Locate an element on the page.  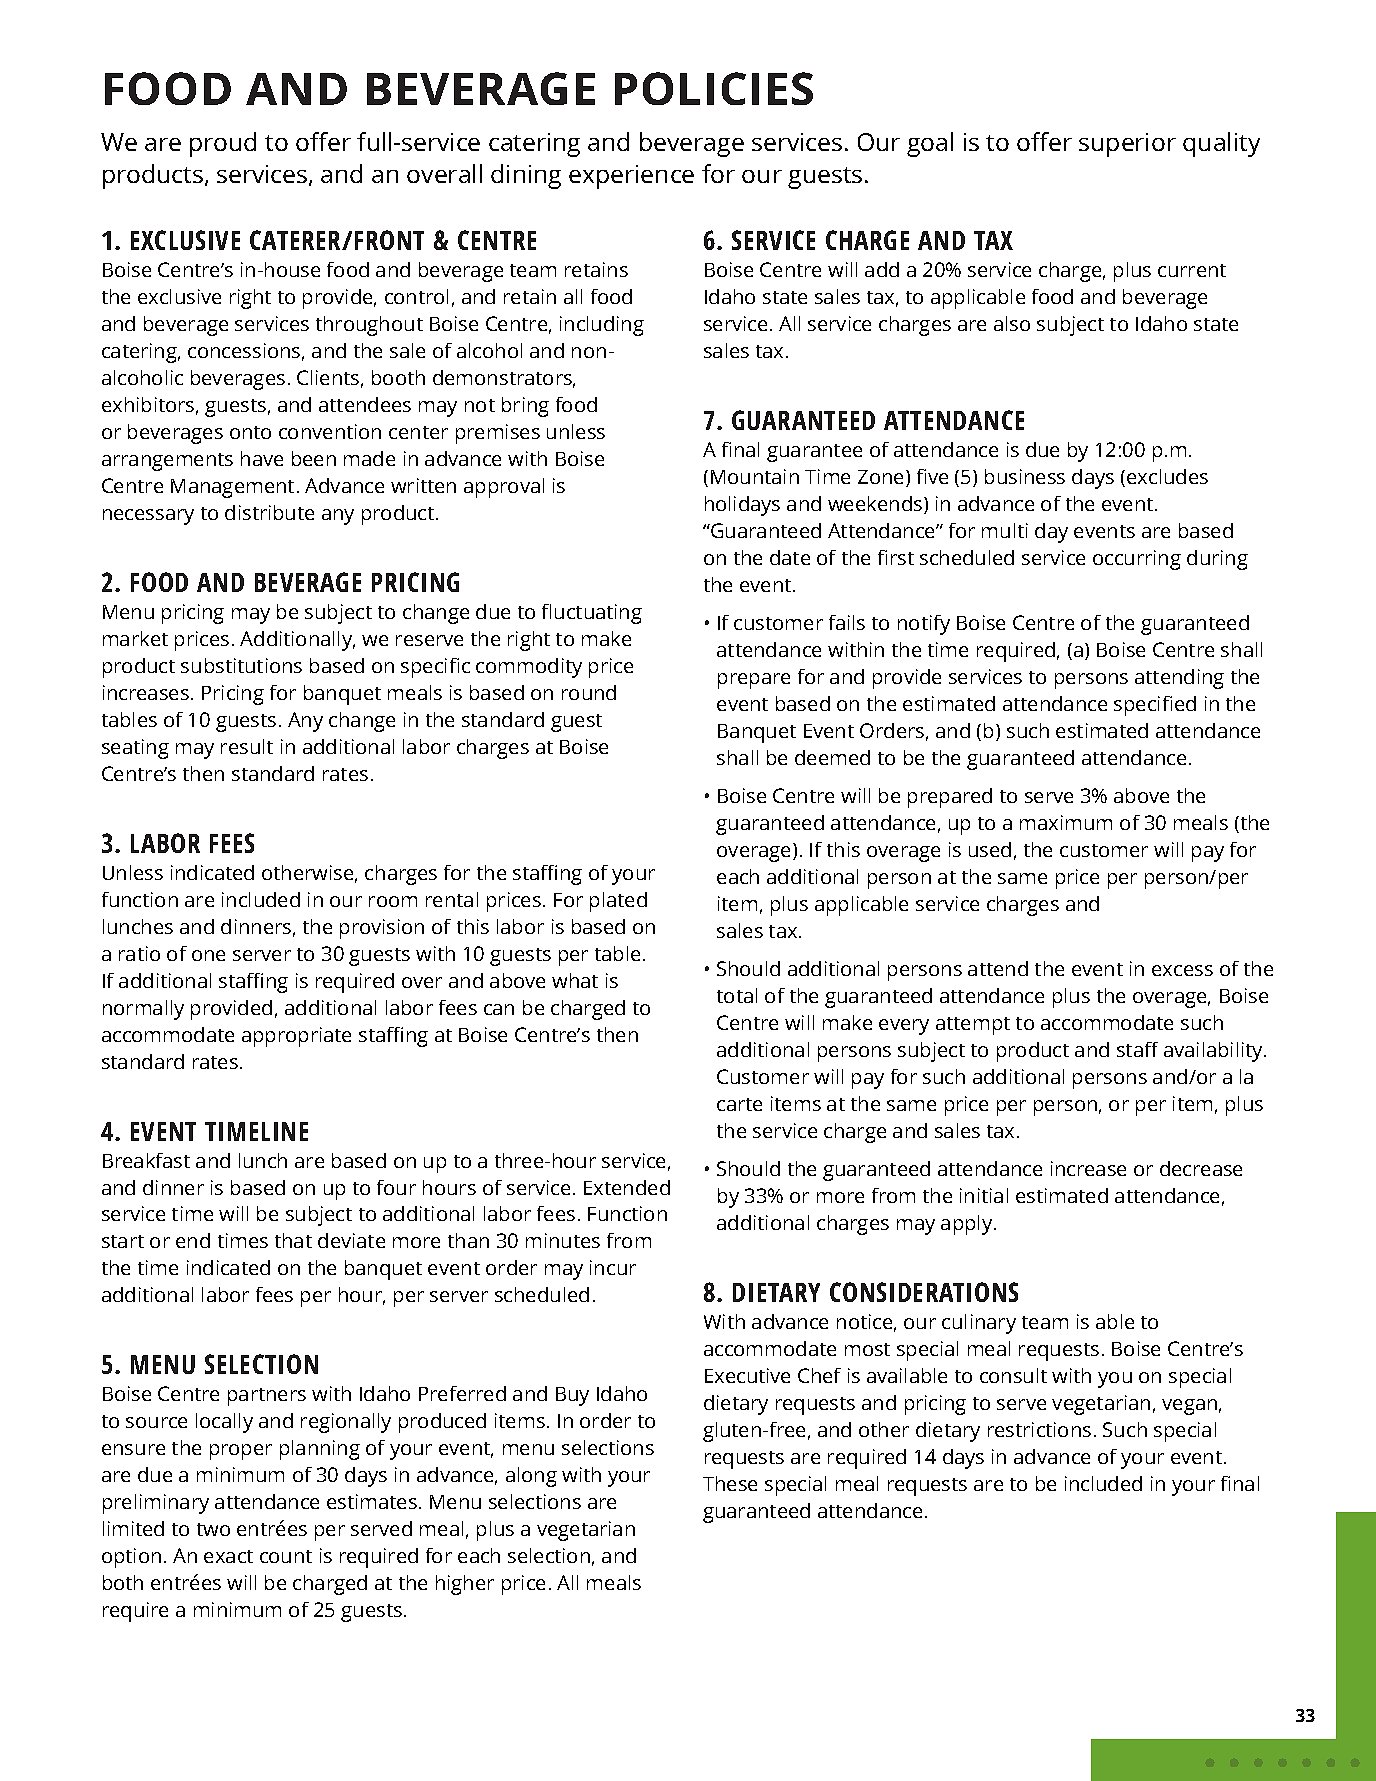
maximum is located at coordinates (1066, 822).
